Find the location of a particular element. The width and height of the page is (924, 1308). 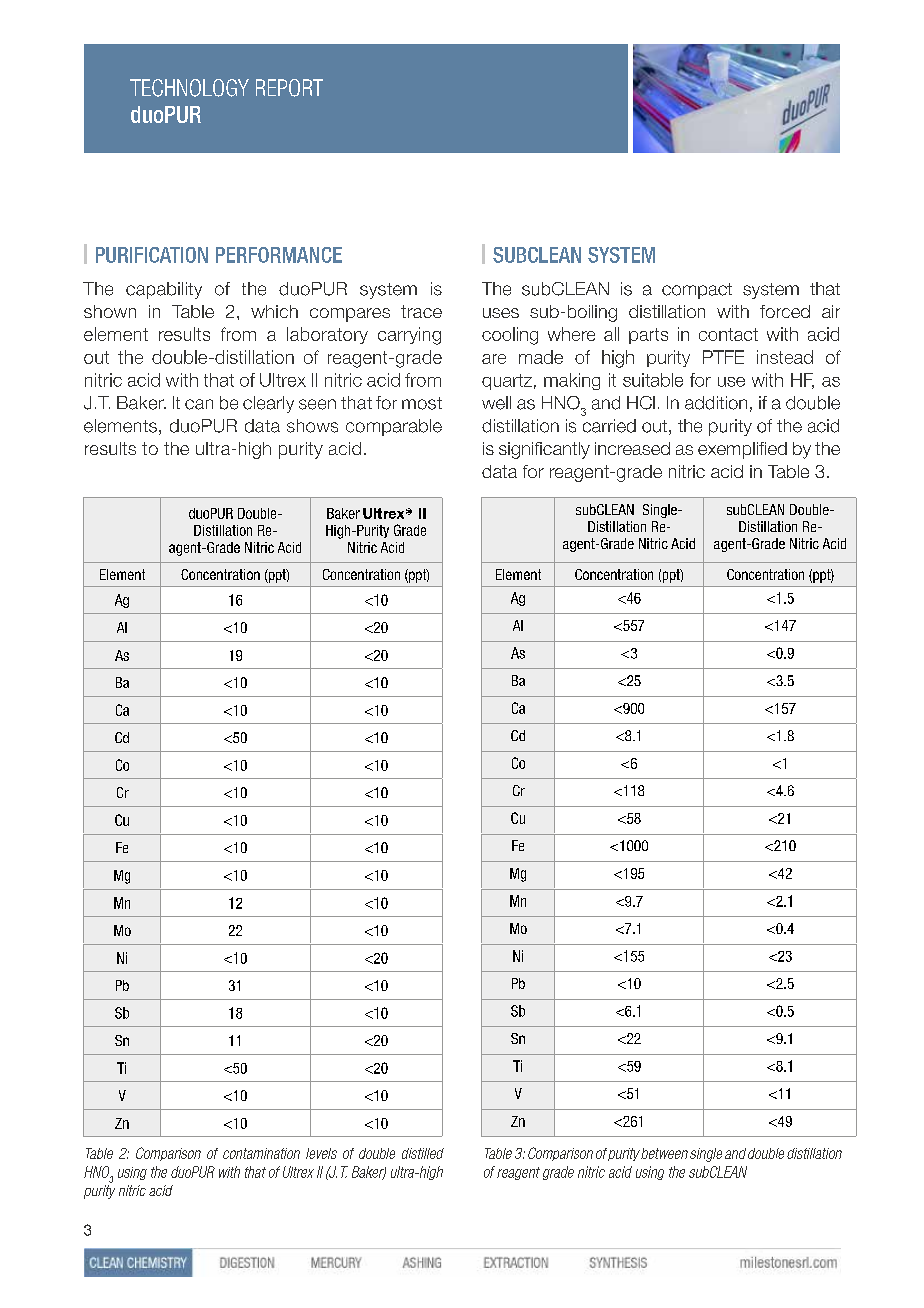

levels is located at coordinates (321, 1153).
